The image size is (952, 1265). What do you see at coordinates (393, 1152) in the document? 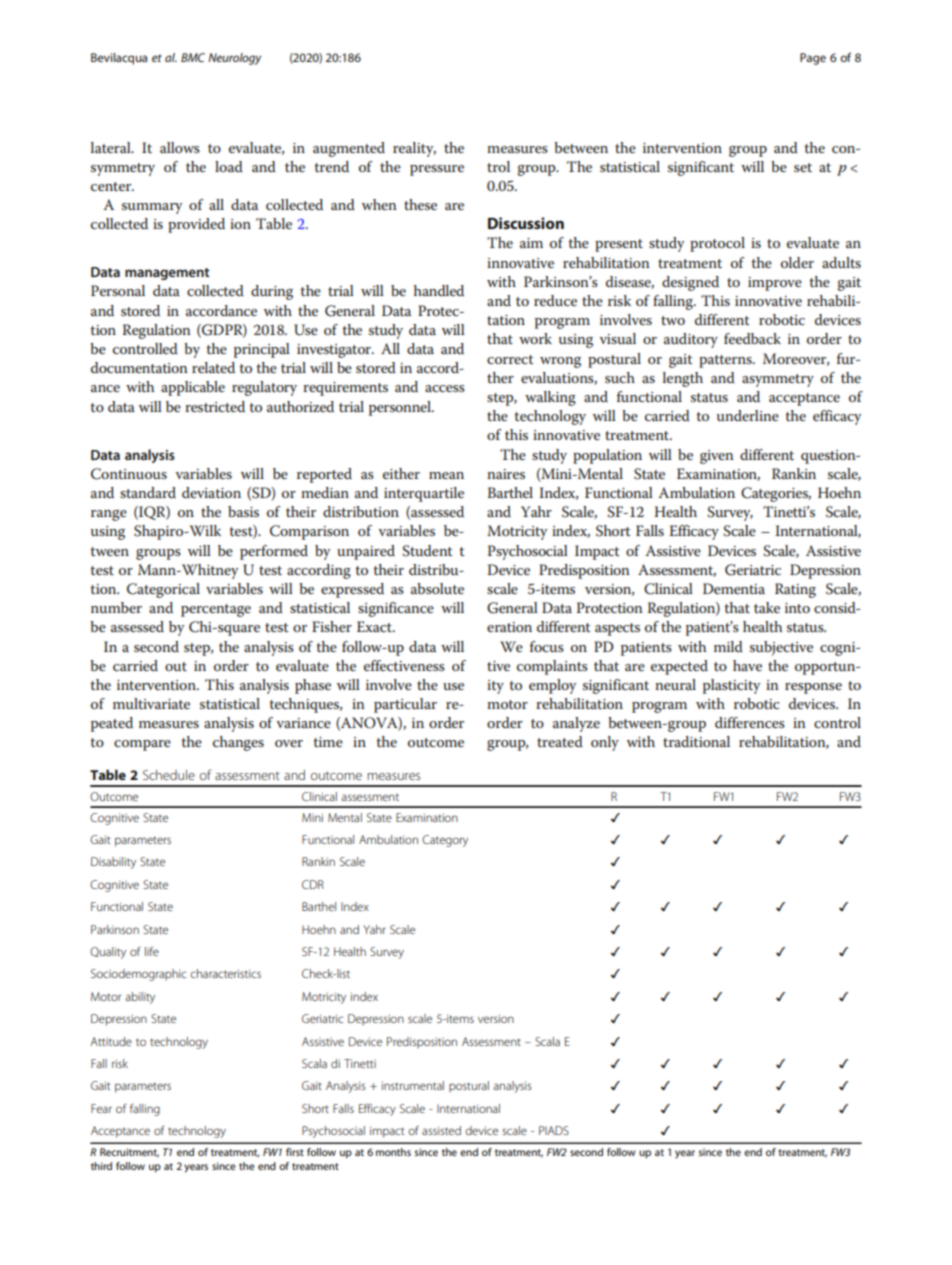
I see `months` at bounding box center [393, 1152].
